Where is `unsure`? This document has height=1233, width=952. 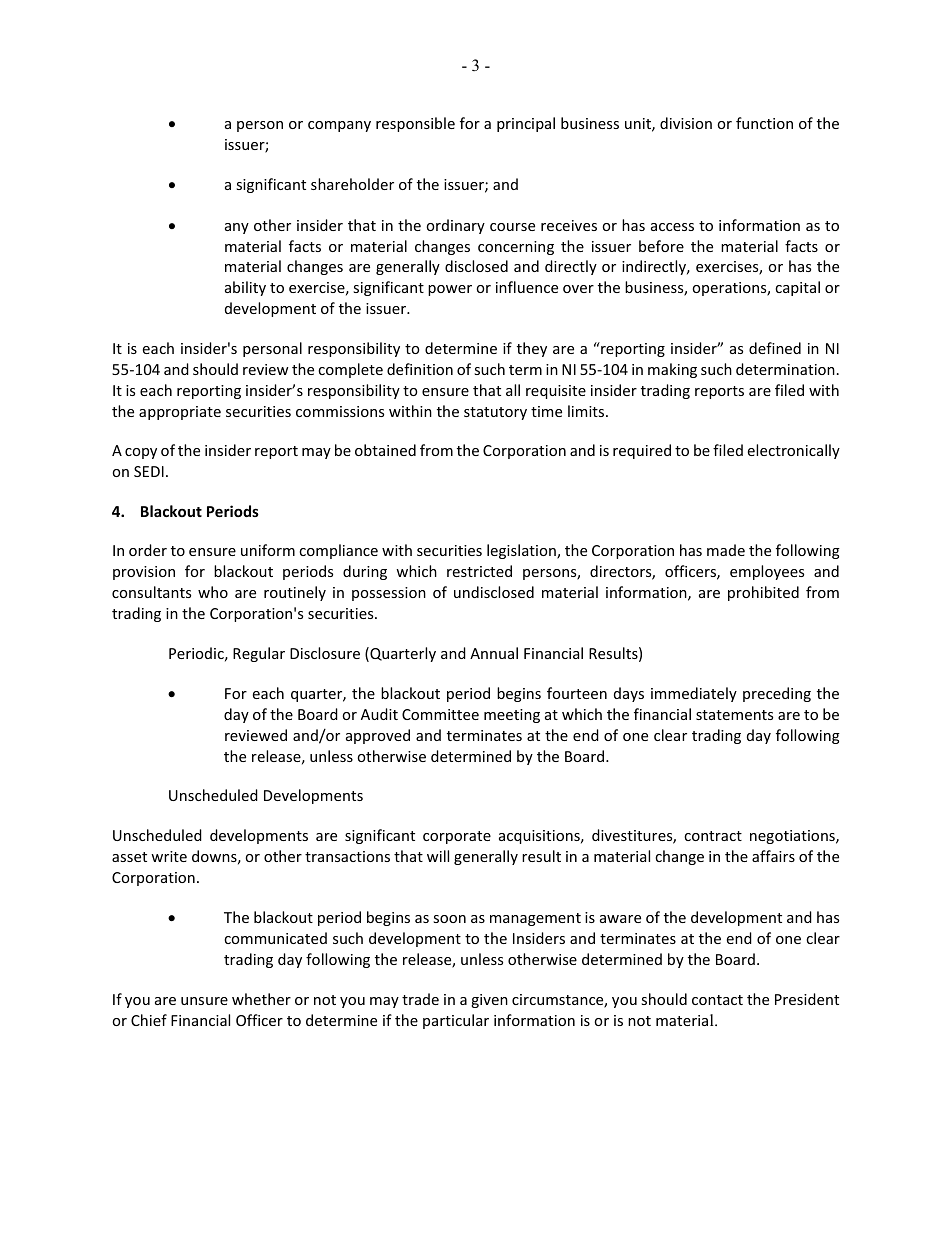 unsure is located at coordinates (204, 1001).
